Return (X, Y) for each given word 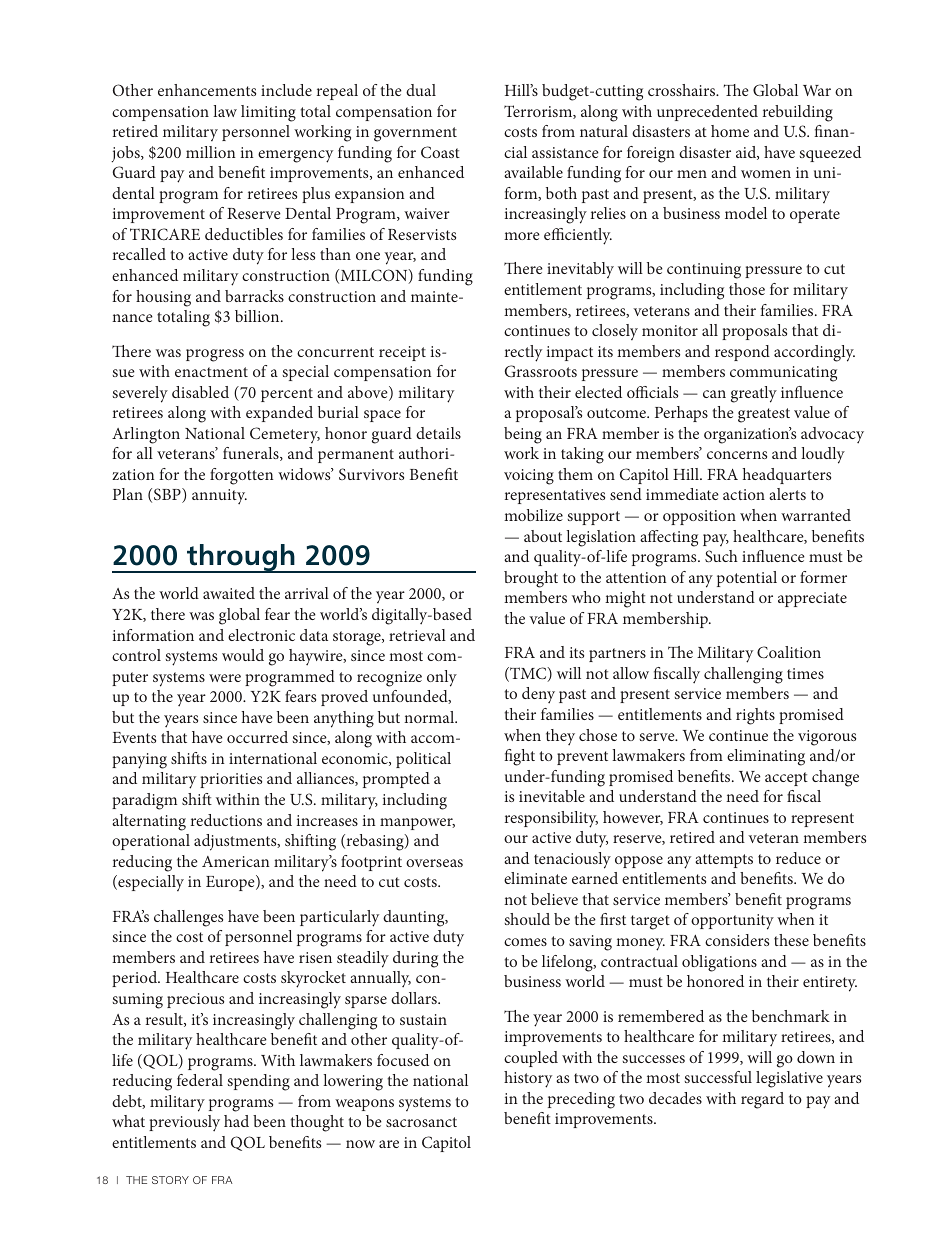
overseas (434, 863)
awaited (229, 593)
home (730, 131)
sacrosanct (421, 1122)
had (236, 1121)
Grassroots (541, 371)
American (236, 861)
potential (747, 579)
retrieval (417, 635)
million (211, 152)
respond (742, 353)
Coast (440, 152)
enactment (211, 372)
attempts (724, 861)
